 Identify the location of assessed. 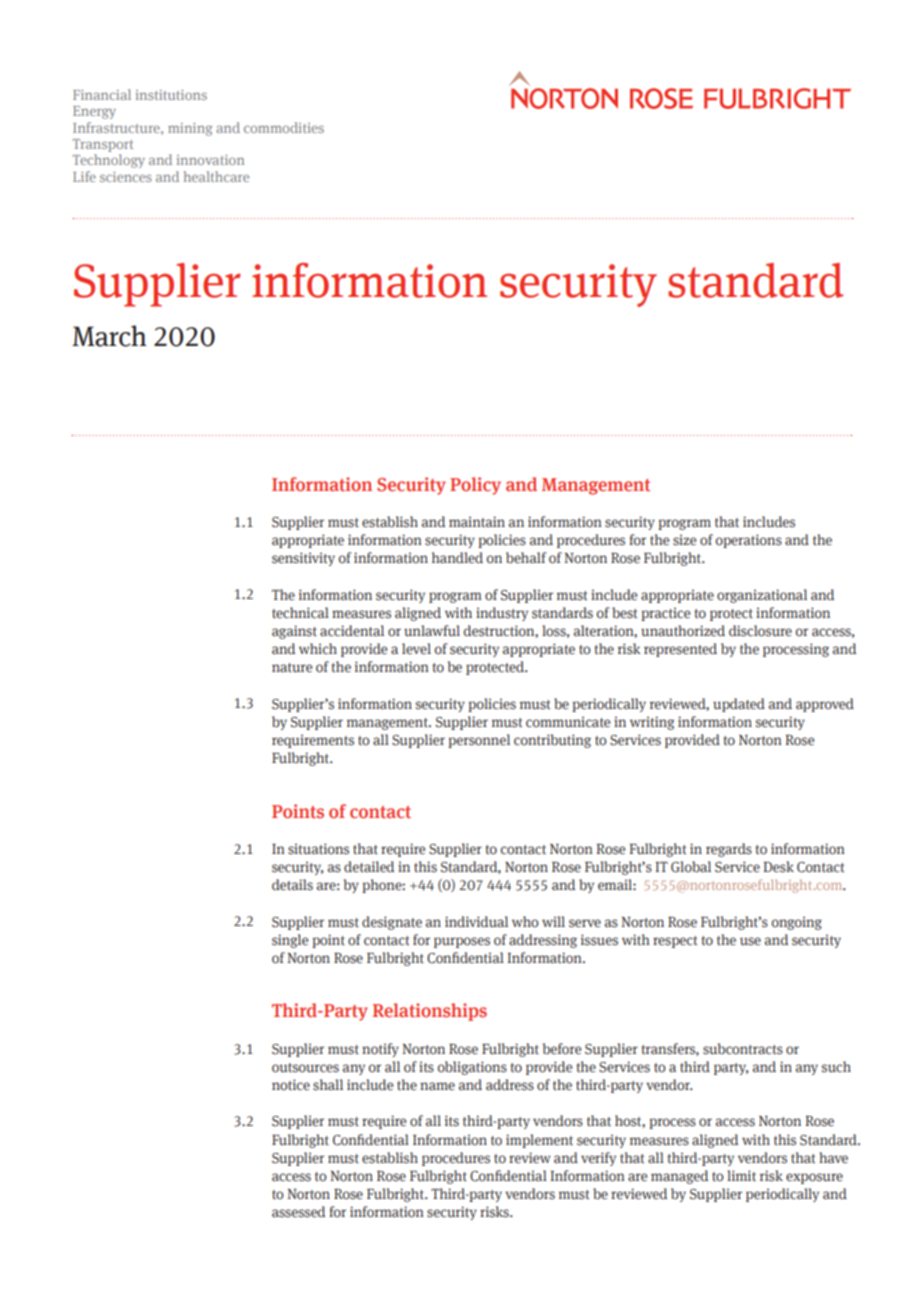
(298, 1212).
